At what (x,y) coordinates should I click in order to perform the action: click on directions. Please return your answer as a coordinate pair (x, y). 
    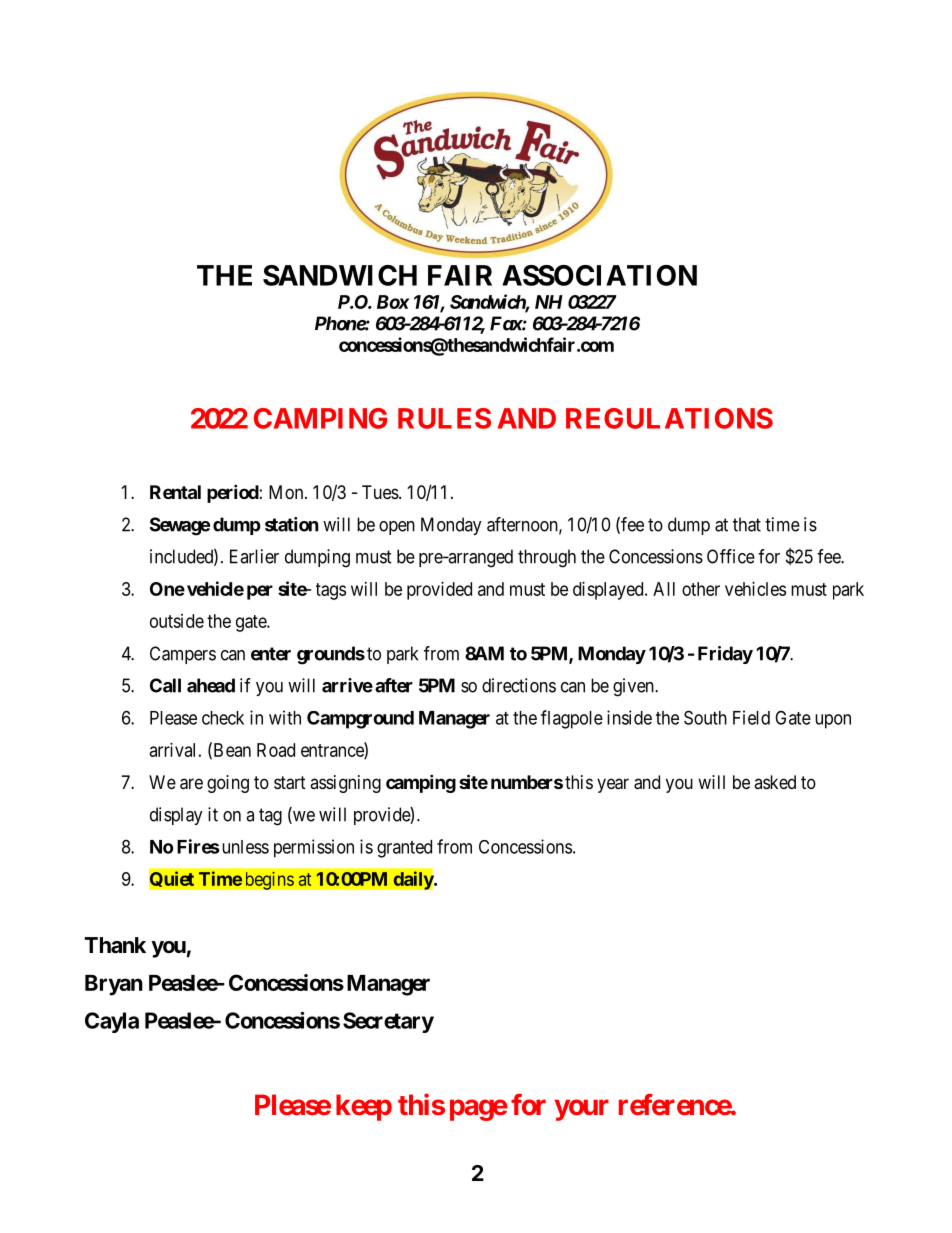
    Looking at the image, I should click on (519, 685).
